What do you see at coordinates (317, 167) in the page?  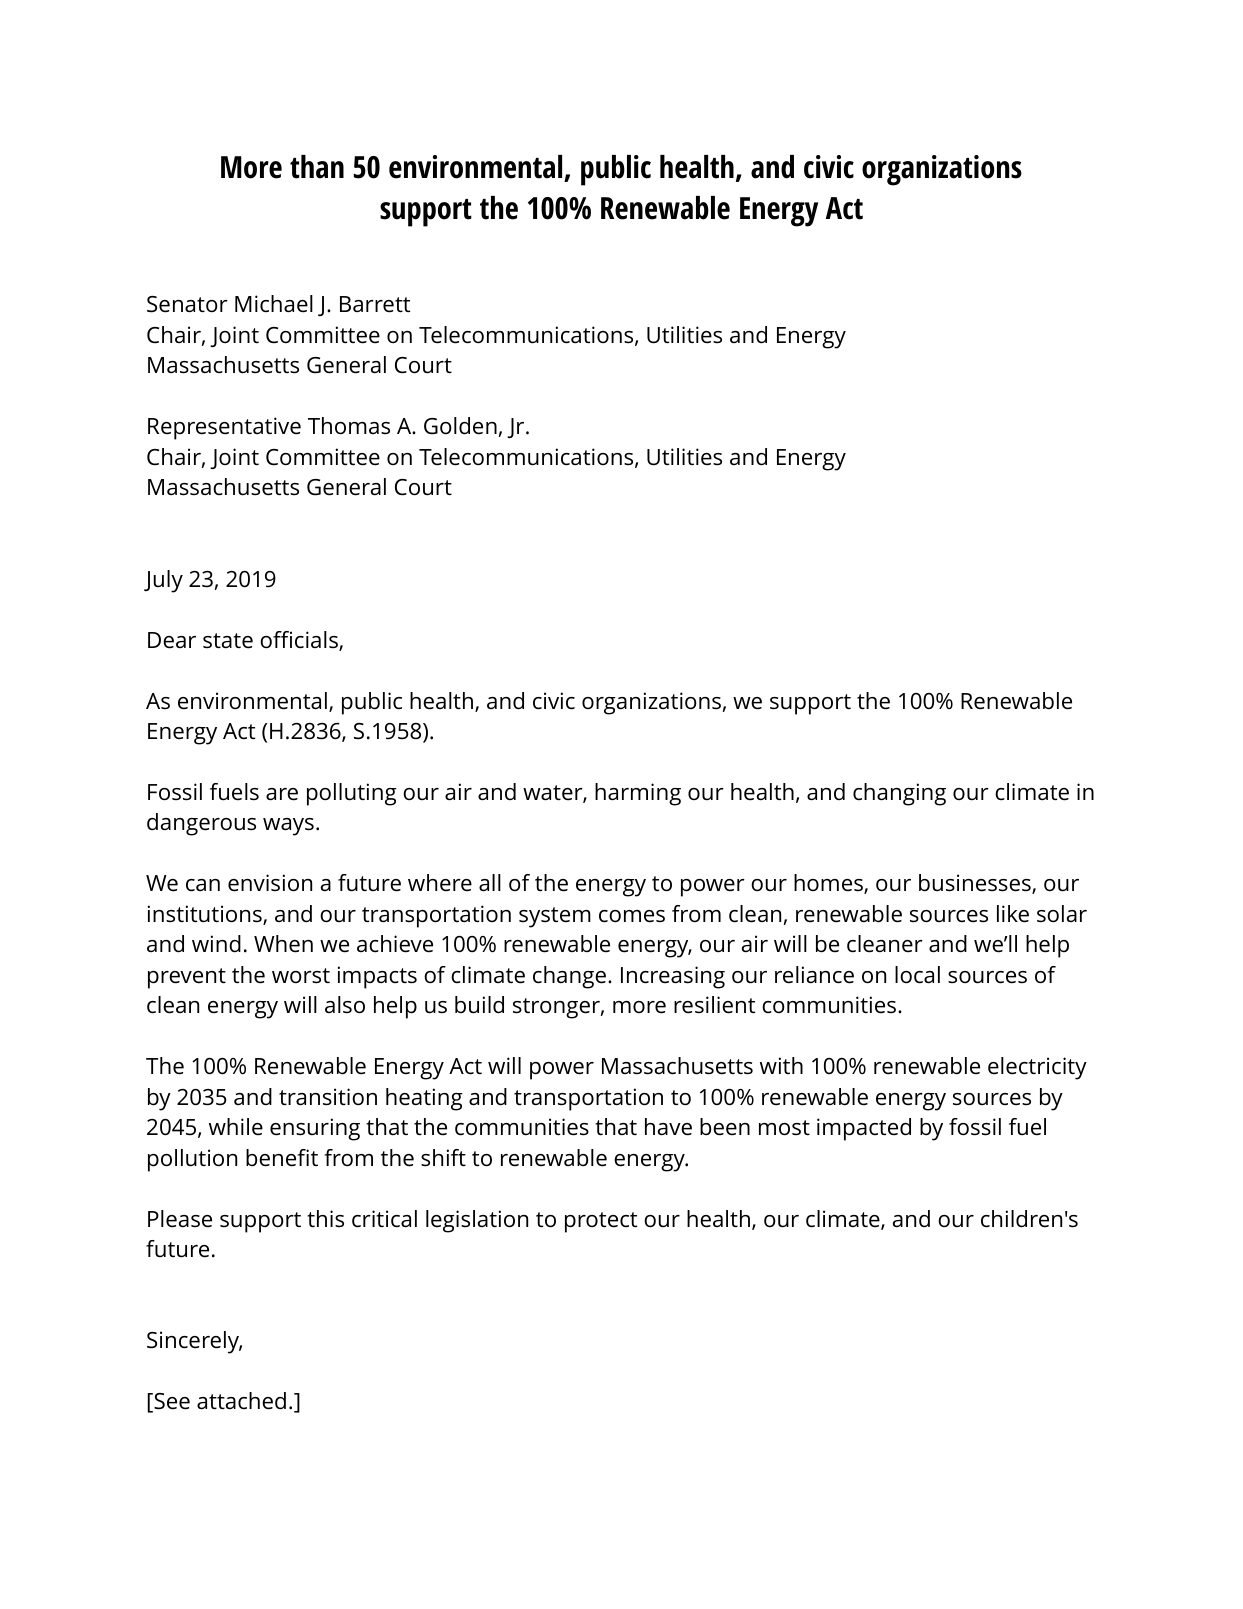 I see `than` at bounding box center [317, 167].
